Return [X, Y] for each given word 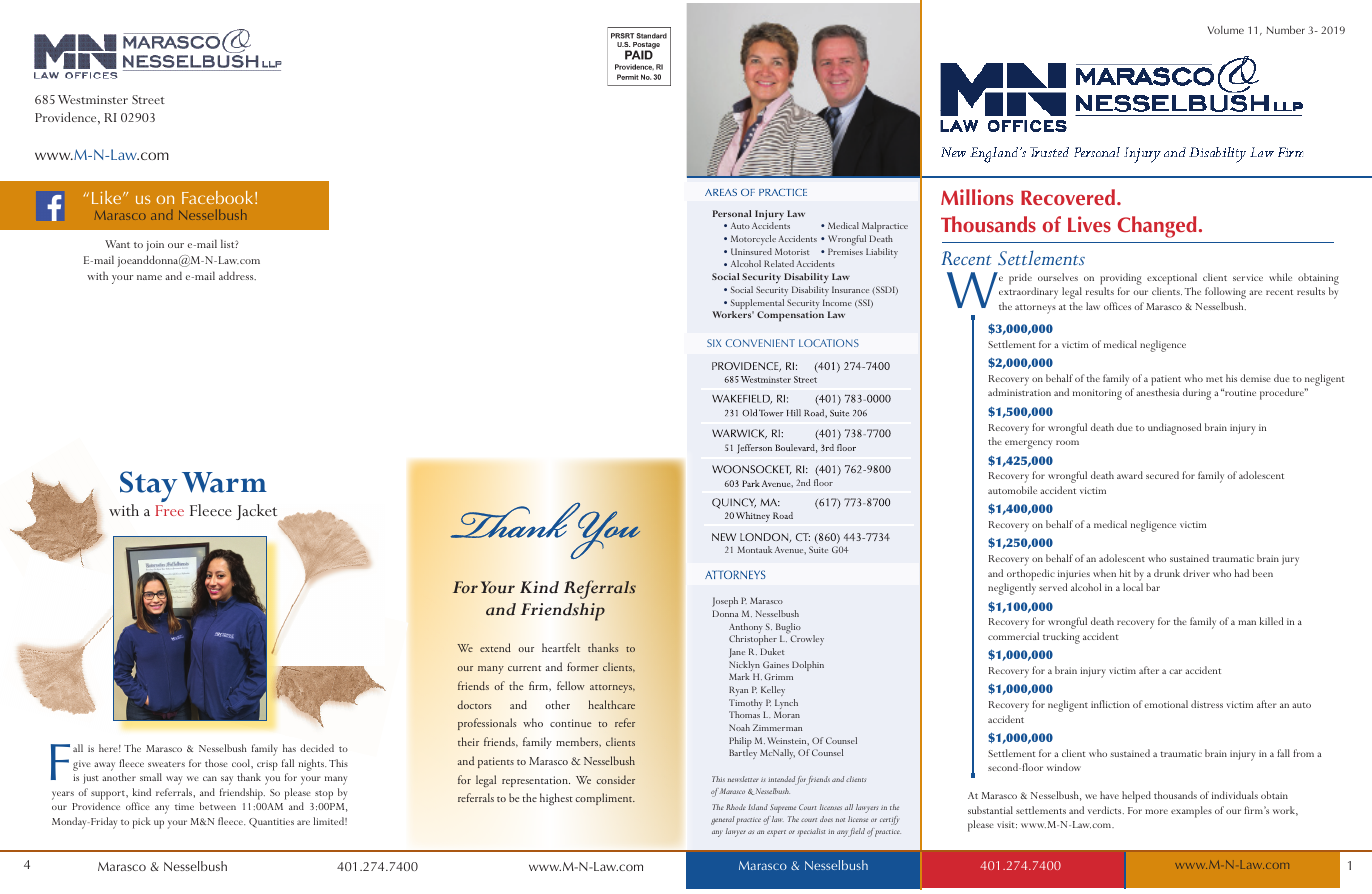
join [155, 246]
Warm [224, 482]
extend [495, 647]
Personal [732, 213]
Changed [1157, 227]
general [723, 820]
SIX [714, 343]
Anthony [747, 629]
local [1133, 587]
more [1156, 811]
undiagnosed [1174, 429]
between [217, 806]
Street [148, 99]
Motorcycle [753, 240]
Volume [1225, 30]
